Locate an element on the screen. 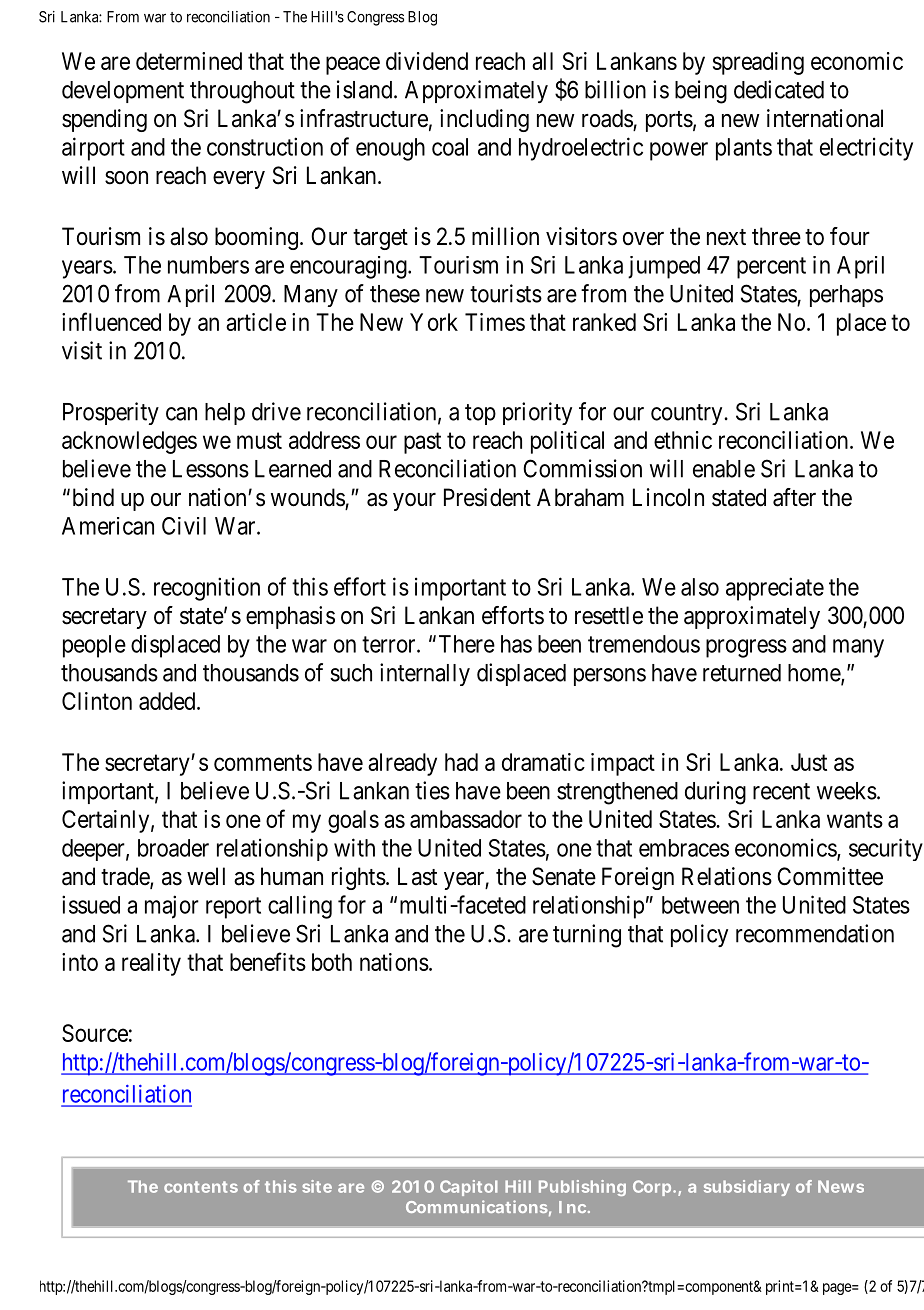 This screenshot has height=1310, width=924. your is located at coordinates (414, 502).
